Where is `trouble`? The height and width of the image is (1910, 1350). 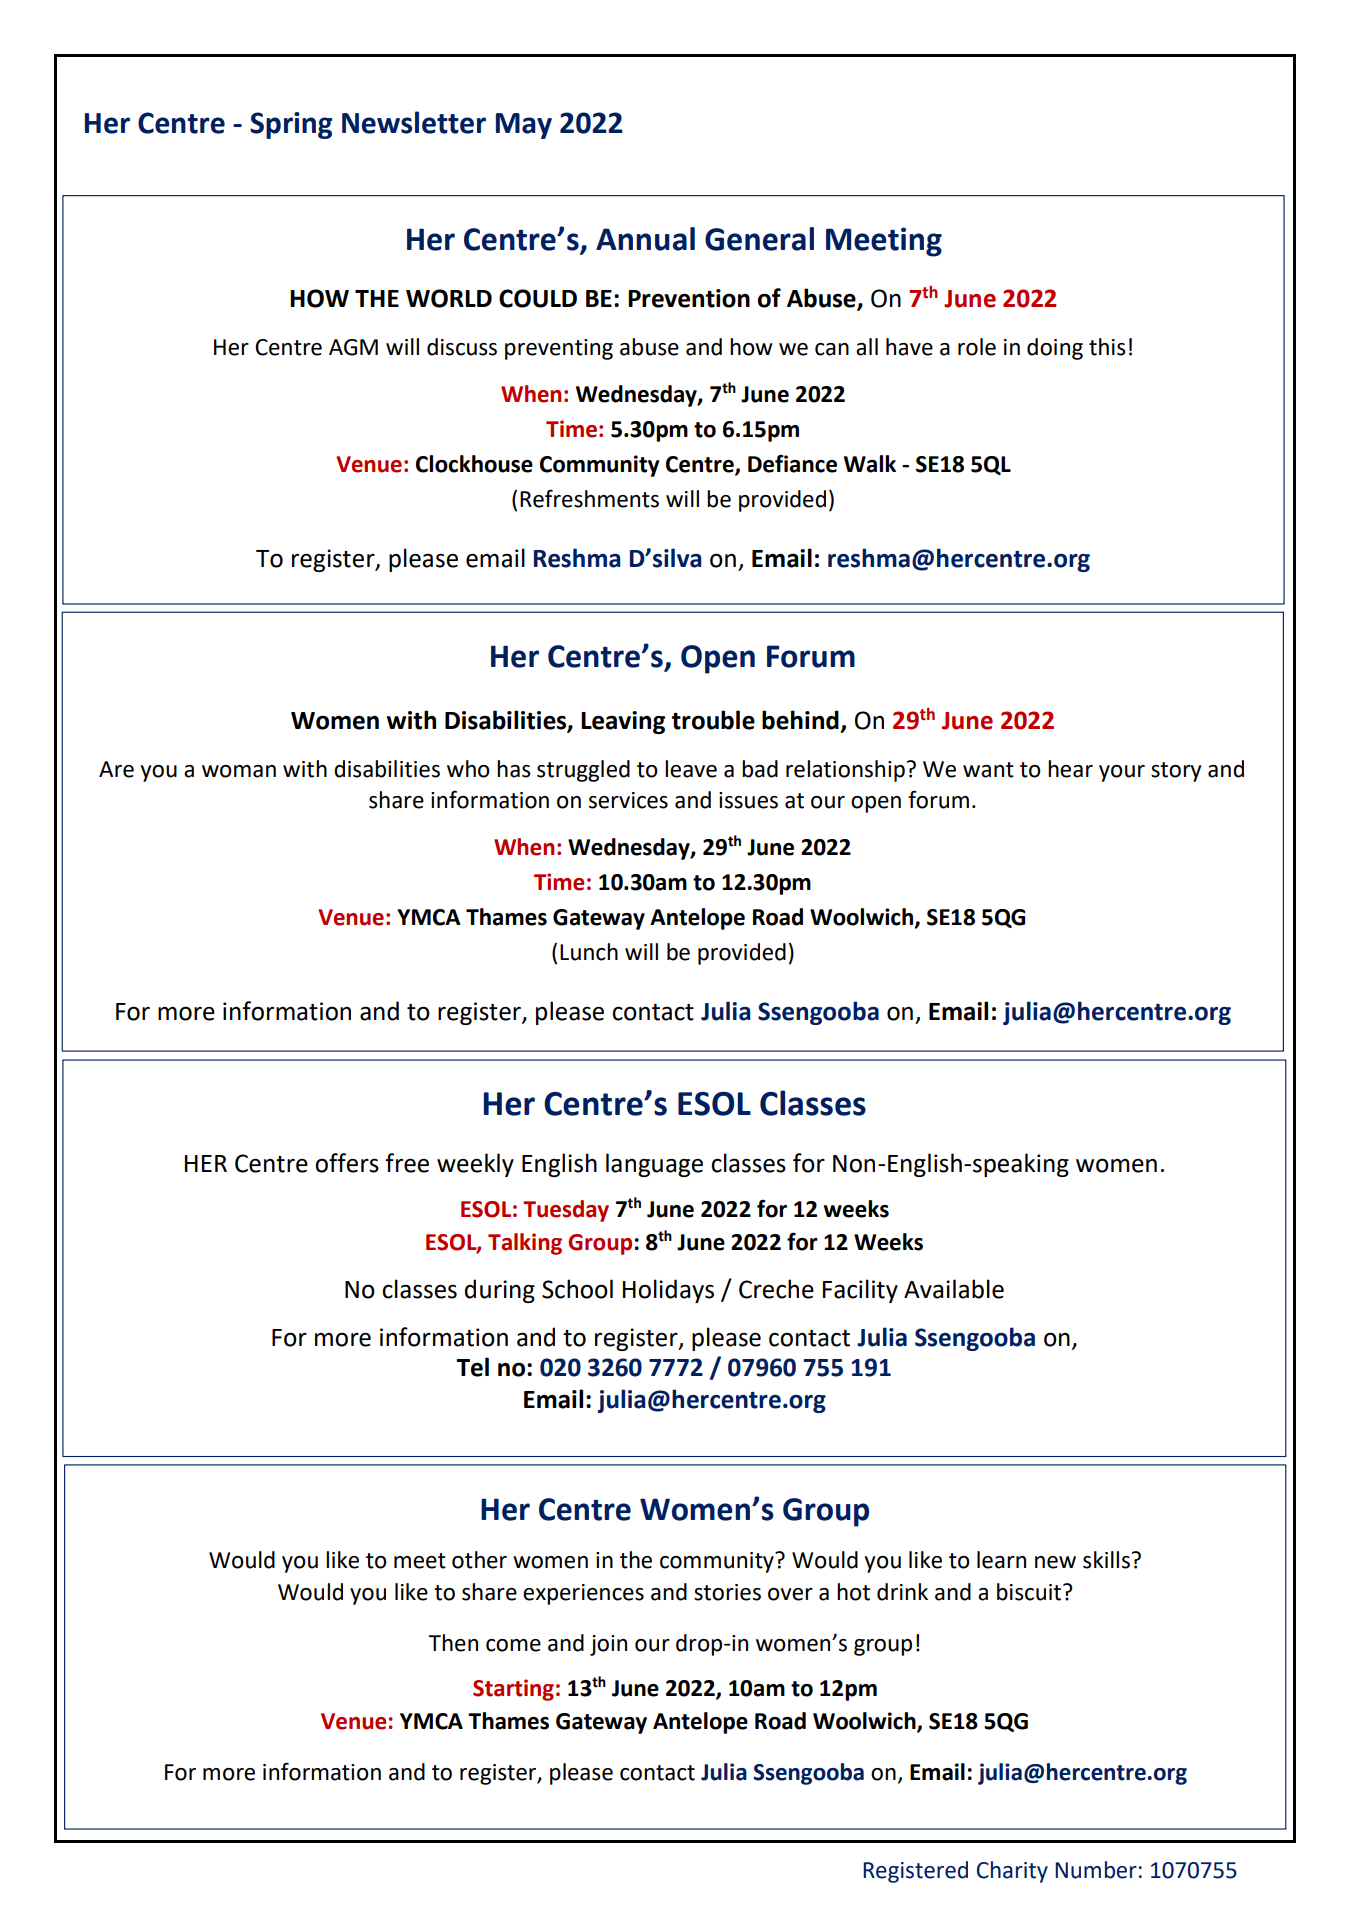
trouble is located at coordinates (713, 720).
